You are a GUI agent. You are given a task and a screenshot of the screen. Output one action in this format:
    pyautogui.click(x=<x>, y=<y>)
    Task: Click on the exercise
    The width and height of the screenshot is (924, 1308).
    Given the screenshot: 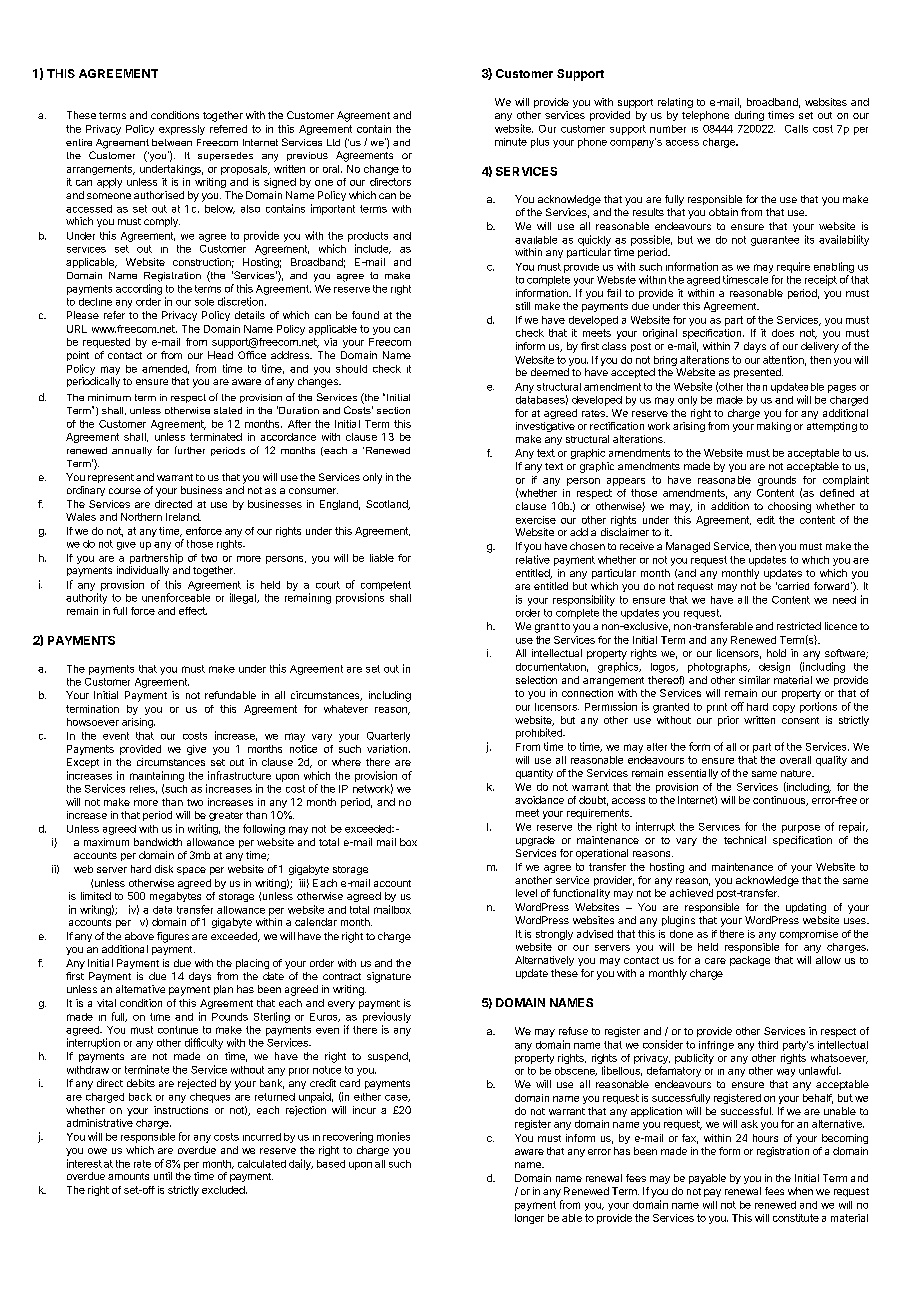 What is the action you would take?
    pyautogui.click(x=536, y=520)
